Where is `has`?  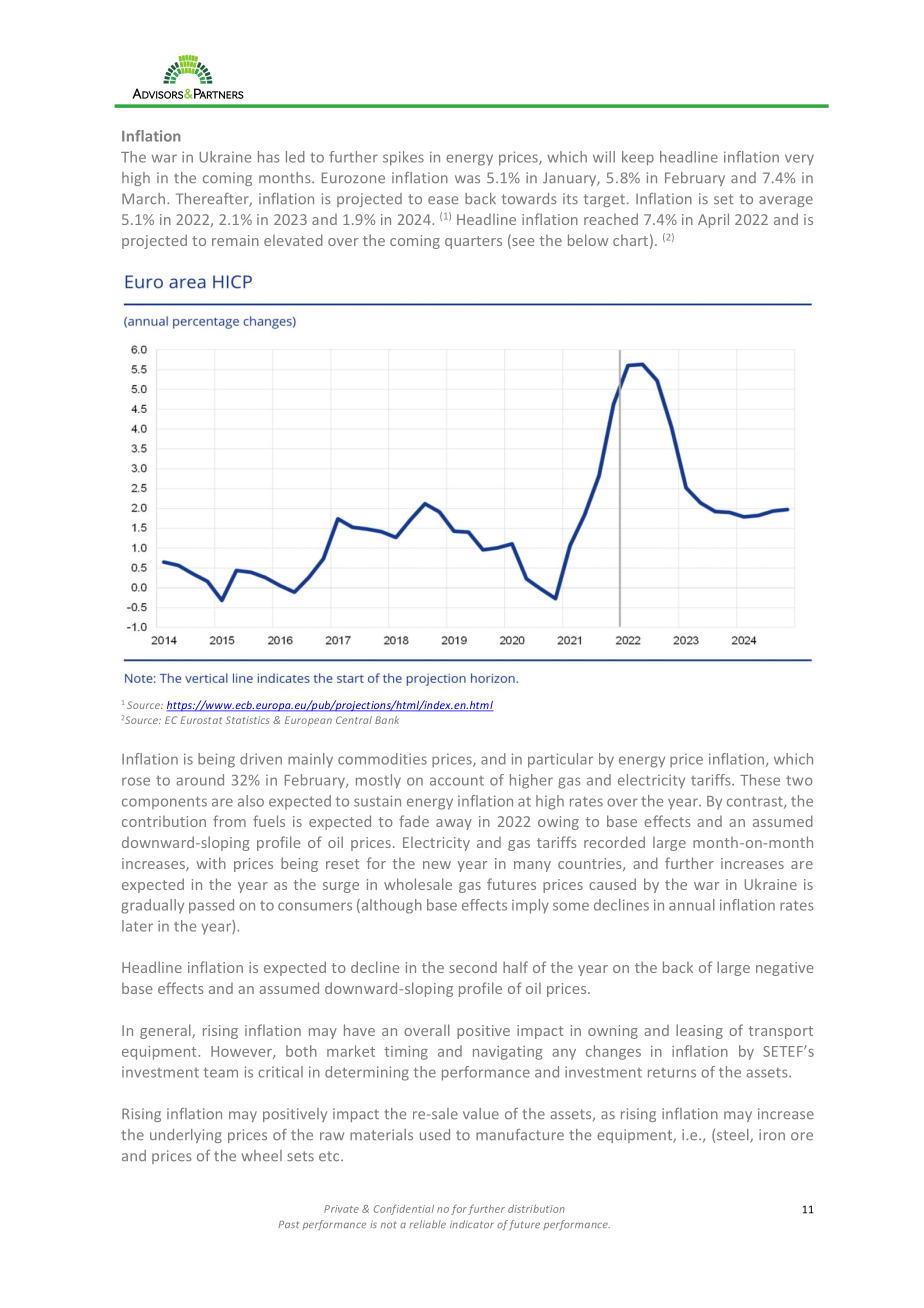 has is located at coordinates (269, 157).
